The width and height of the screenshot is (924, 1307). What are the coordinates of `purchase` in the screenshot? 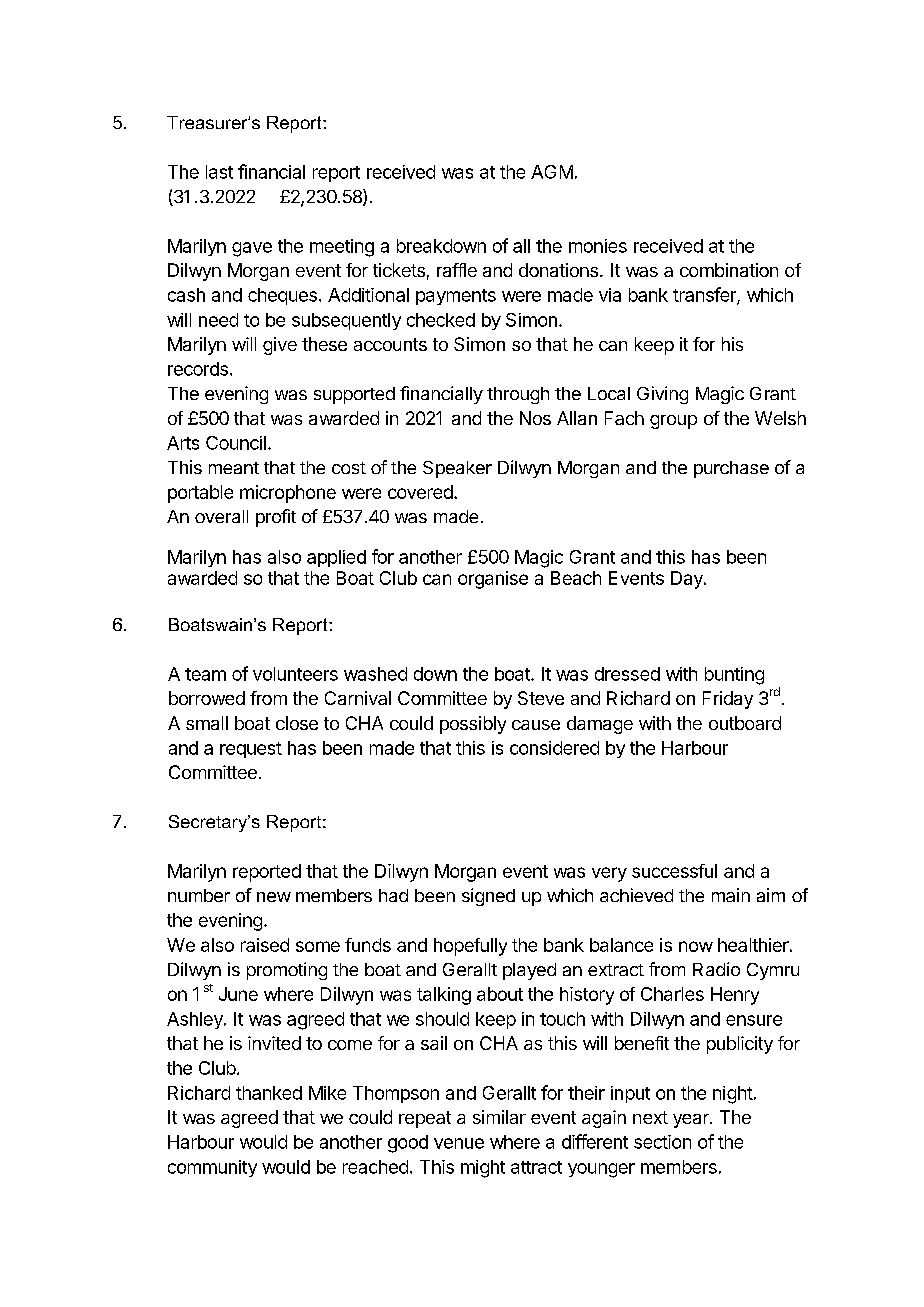 It's located at (731, 469).
